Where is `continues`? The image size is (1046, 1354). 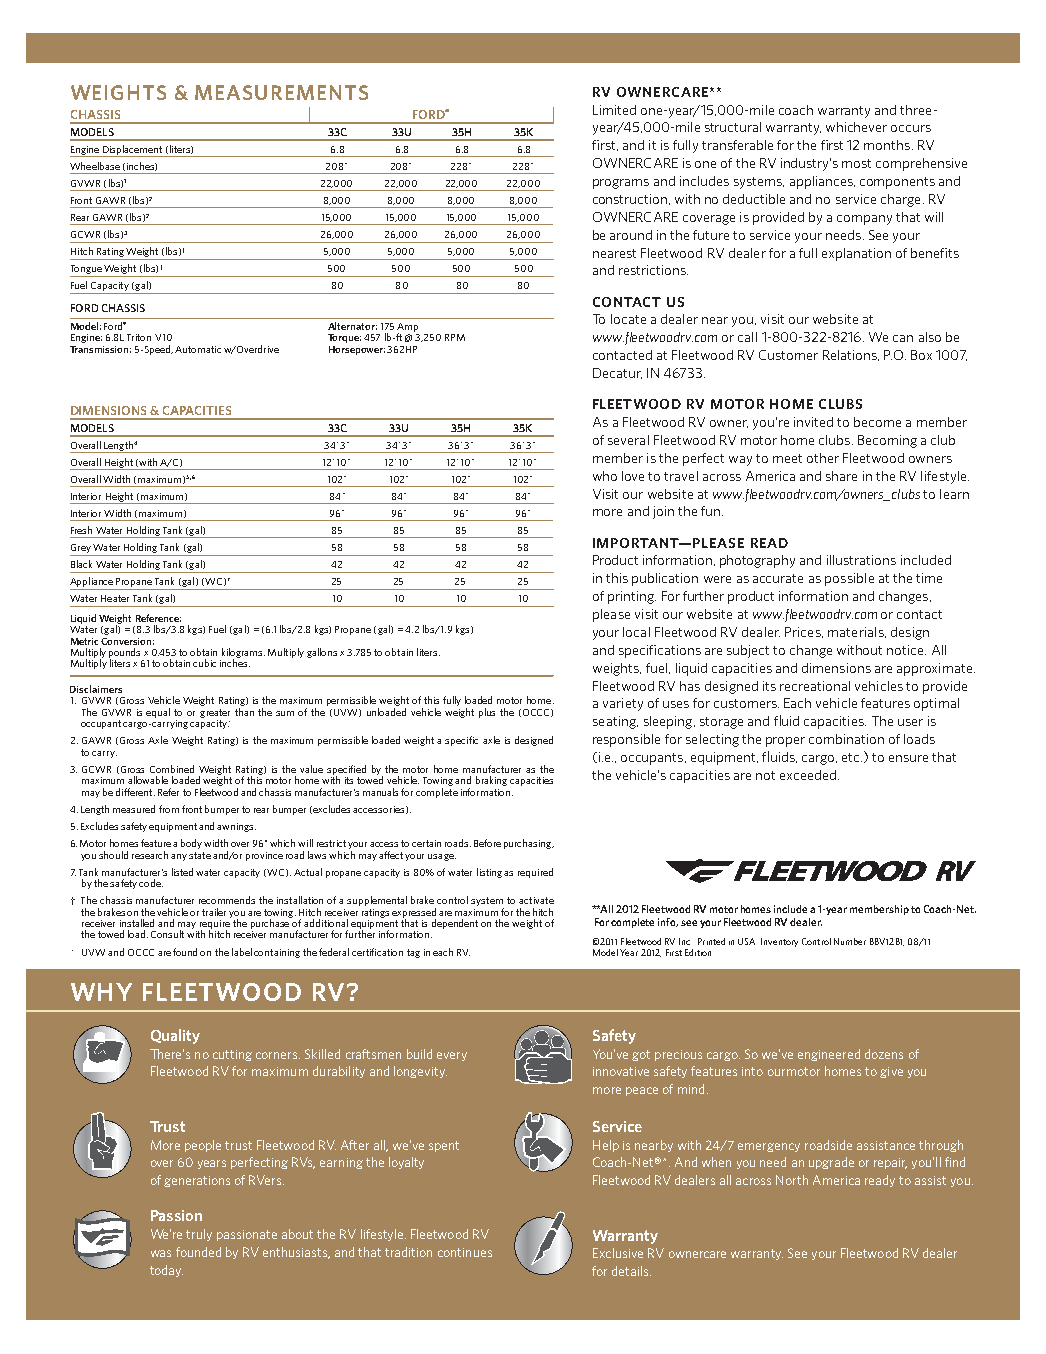 continues is located at coordinates (465, 1252).
